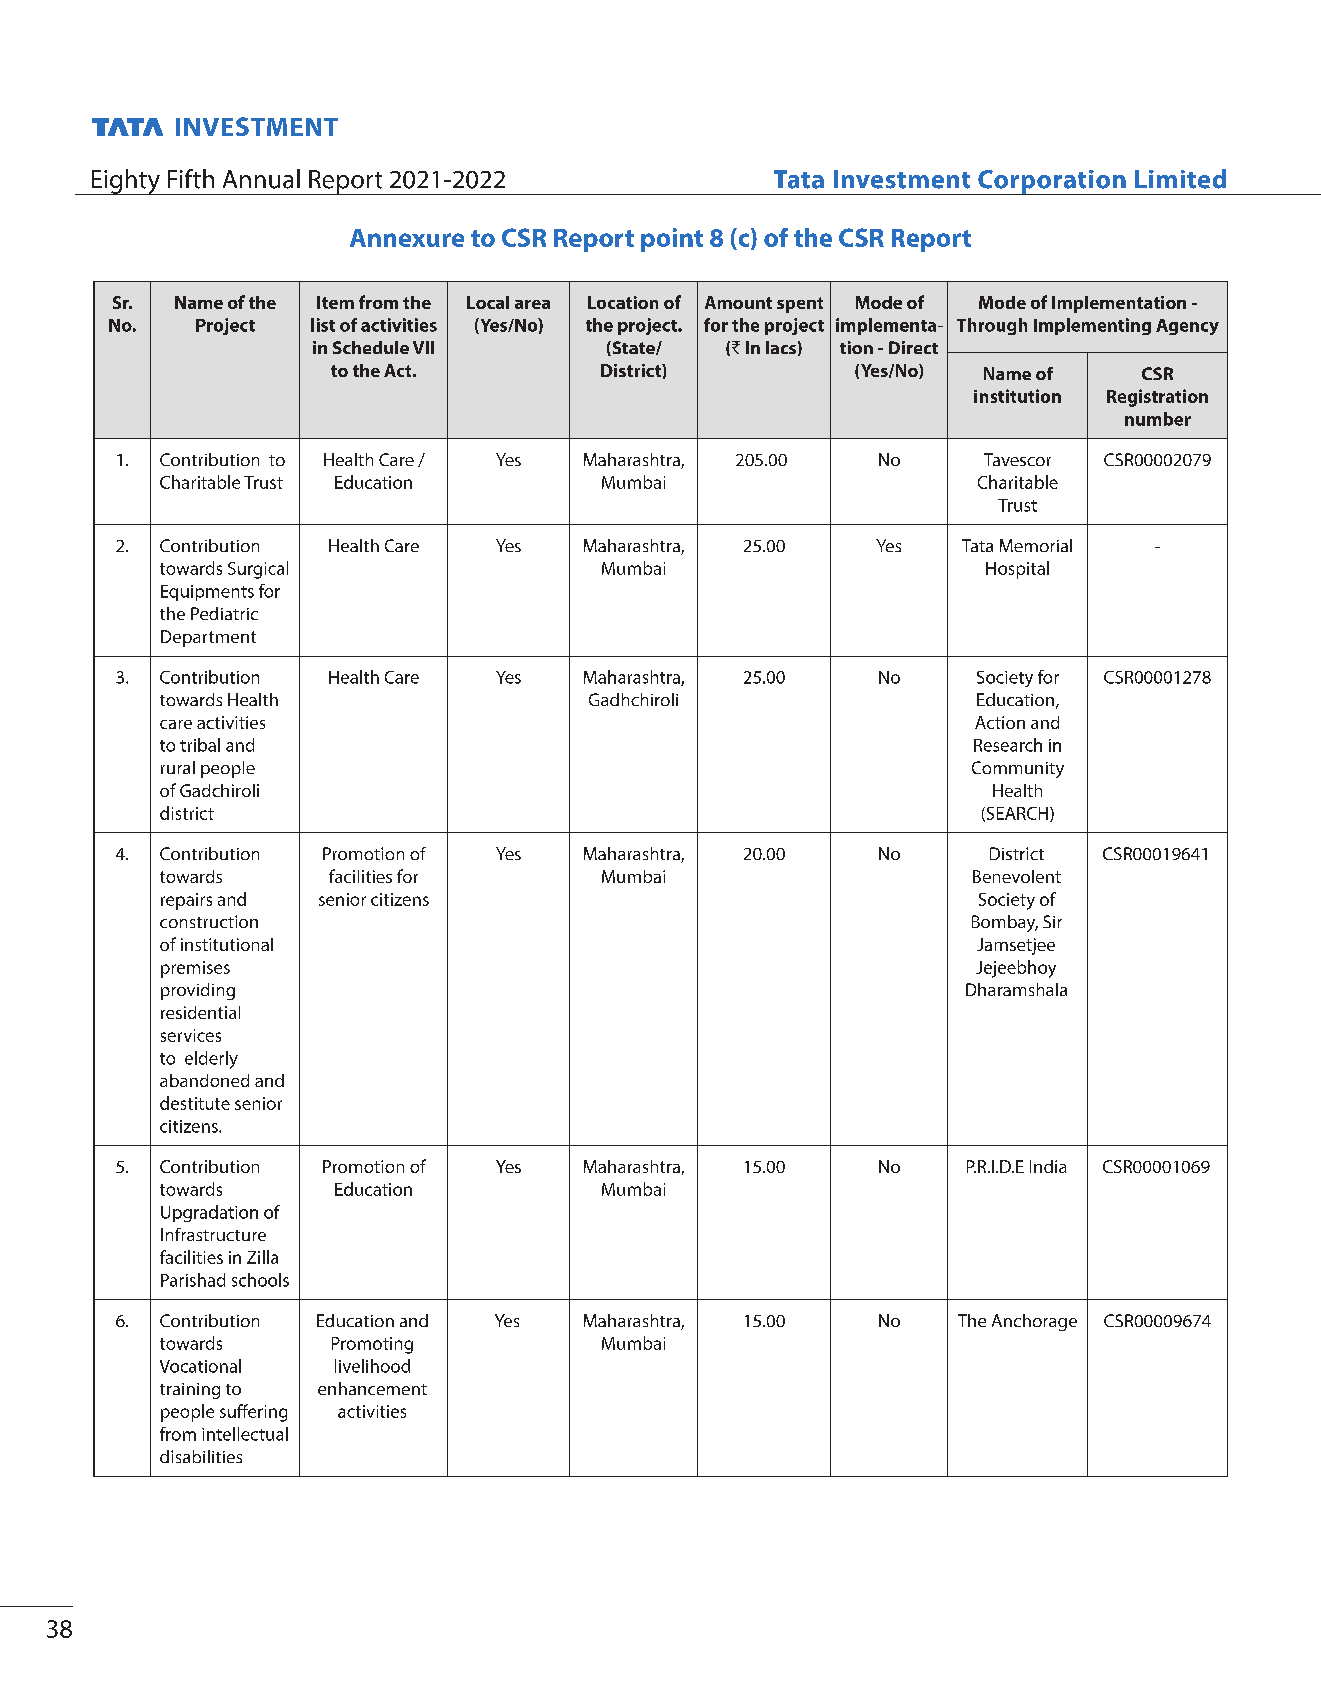 Image resolution: width=1321 pixels, height=1681 pixels. Describe the element at coordinates (633, 348) in the page. I see `State` at that location.
